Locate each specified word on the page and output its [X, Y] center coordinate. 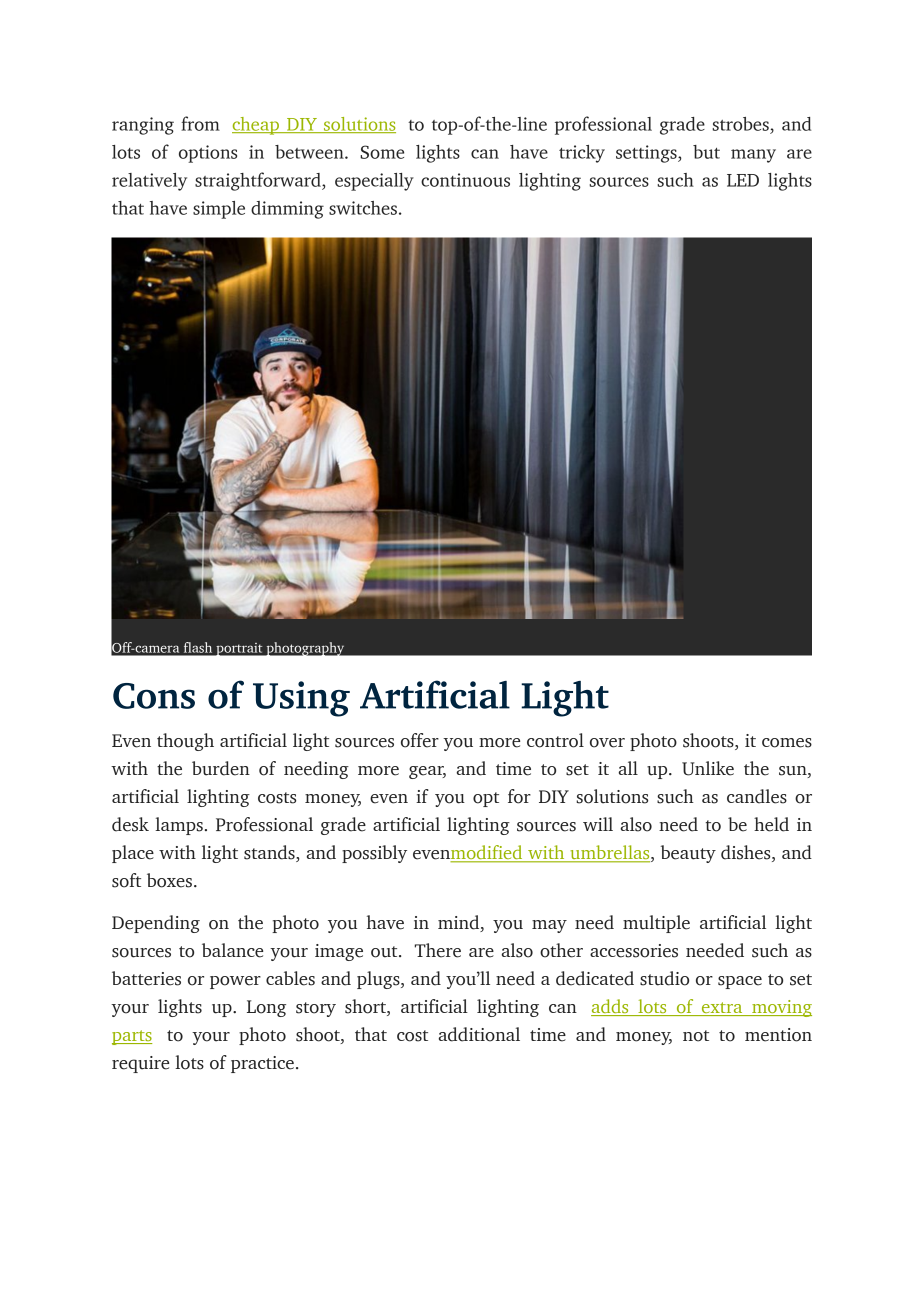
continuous [465, 180]
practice [262, 1064]
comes [787, 743]
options [208, 154]
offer [420, 740]
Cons [154, 696]
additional [479, 1034]
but [706, 152]
